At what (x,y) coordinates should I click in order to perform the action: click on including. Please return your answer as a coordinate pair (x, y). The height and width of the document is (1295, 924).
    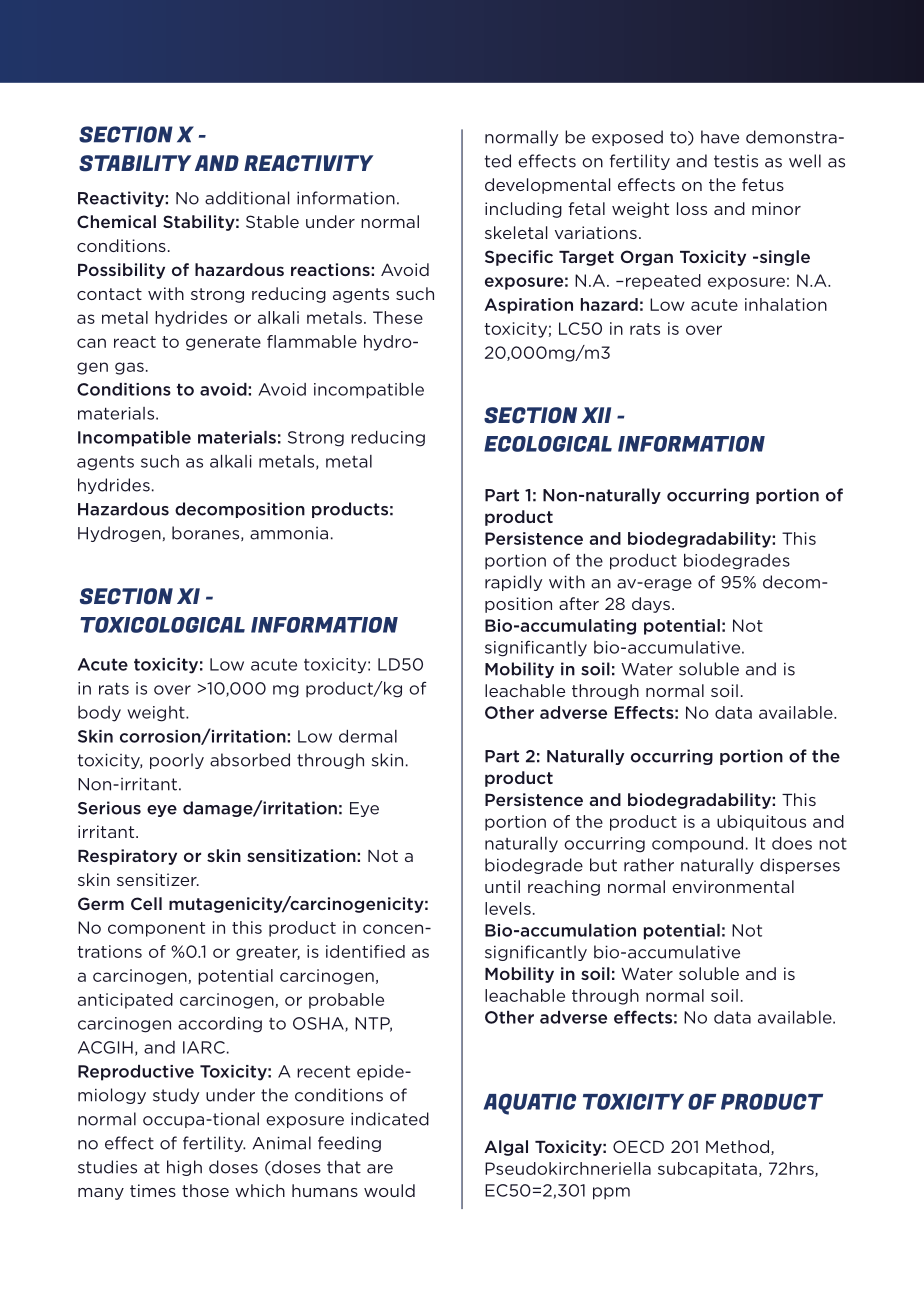
    Looking at the image, I should click on (523, 210).
